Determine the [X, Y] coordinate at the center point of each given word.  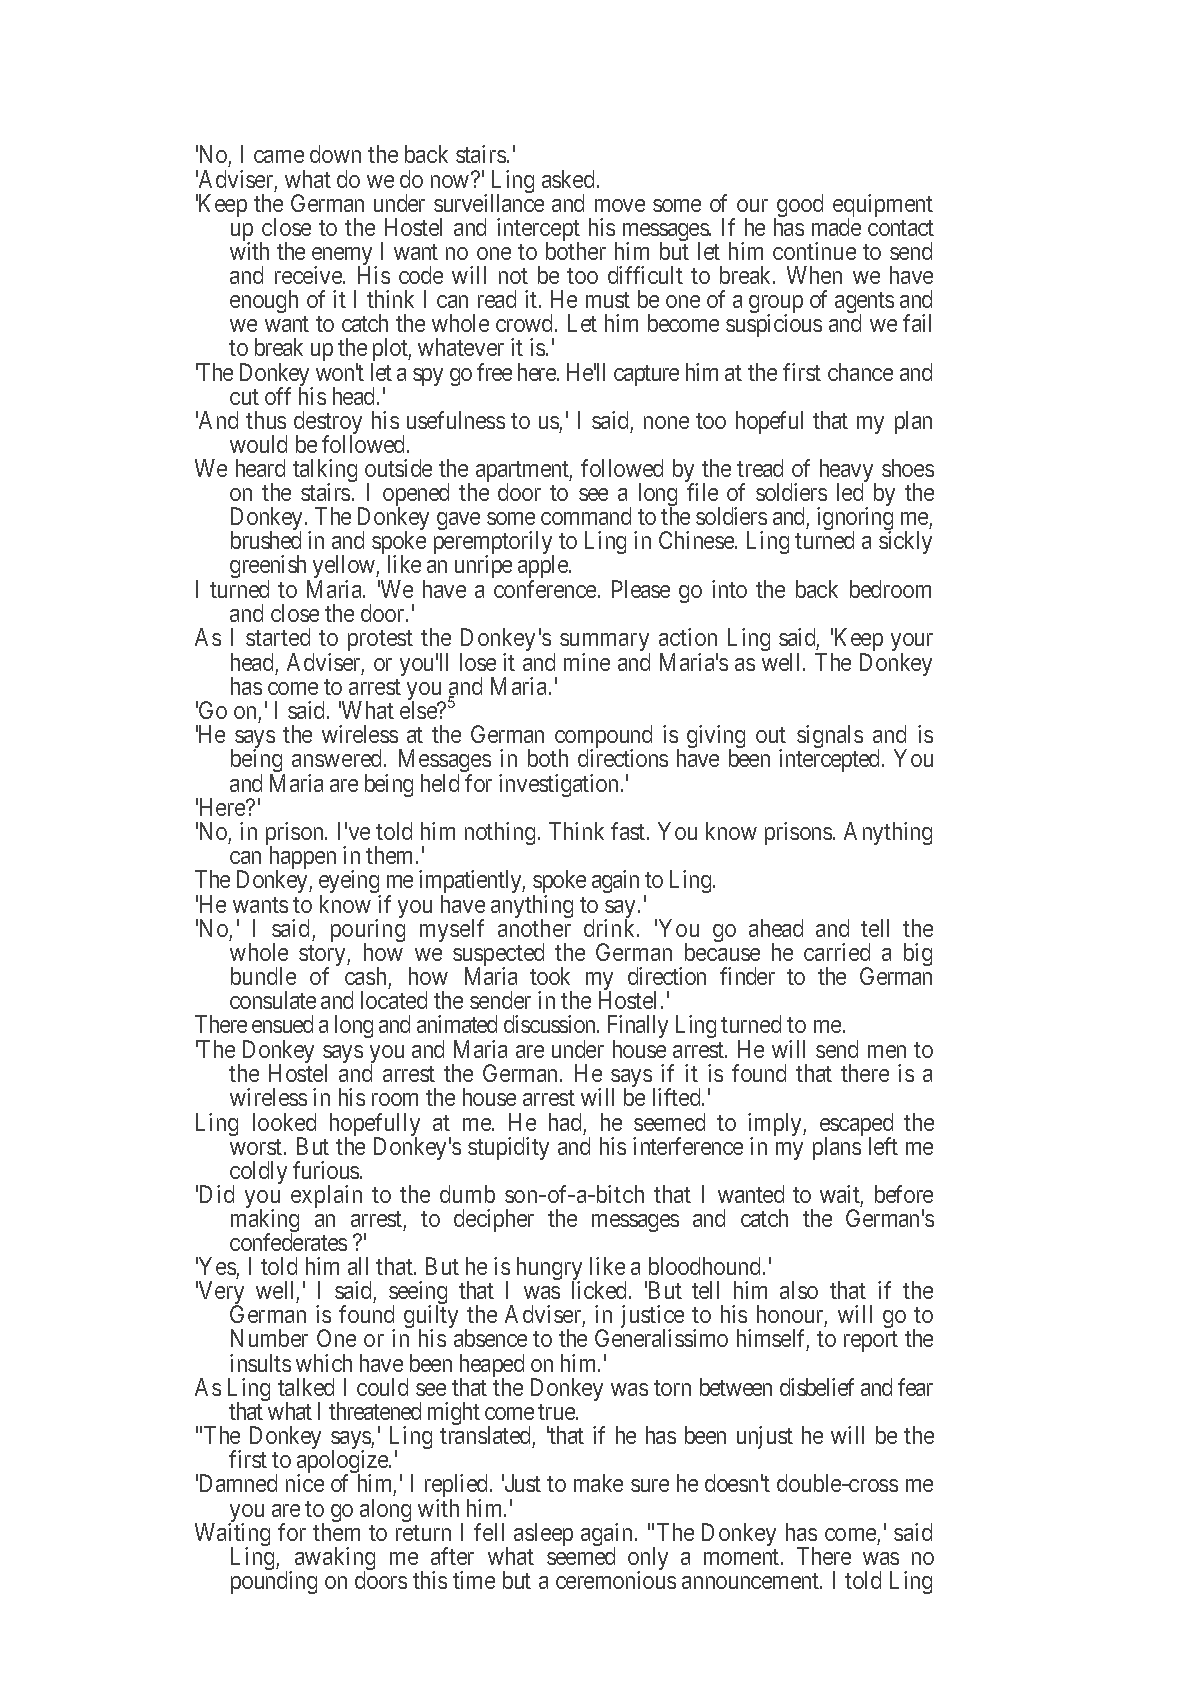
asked [570, 179]
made [836, 227]
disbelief [817, 1387]
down [335, 154]
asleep [543, 1534]
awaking [335, 1560]
